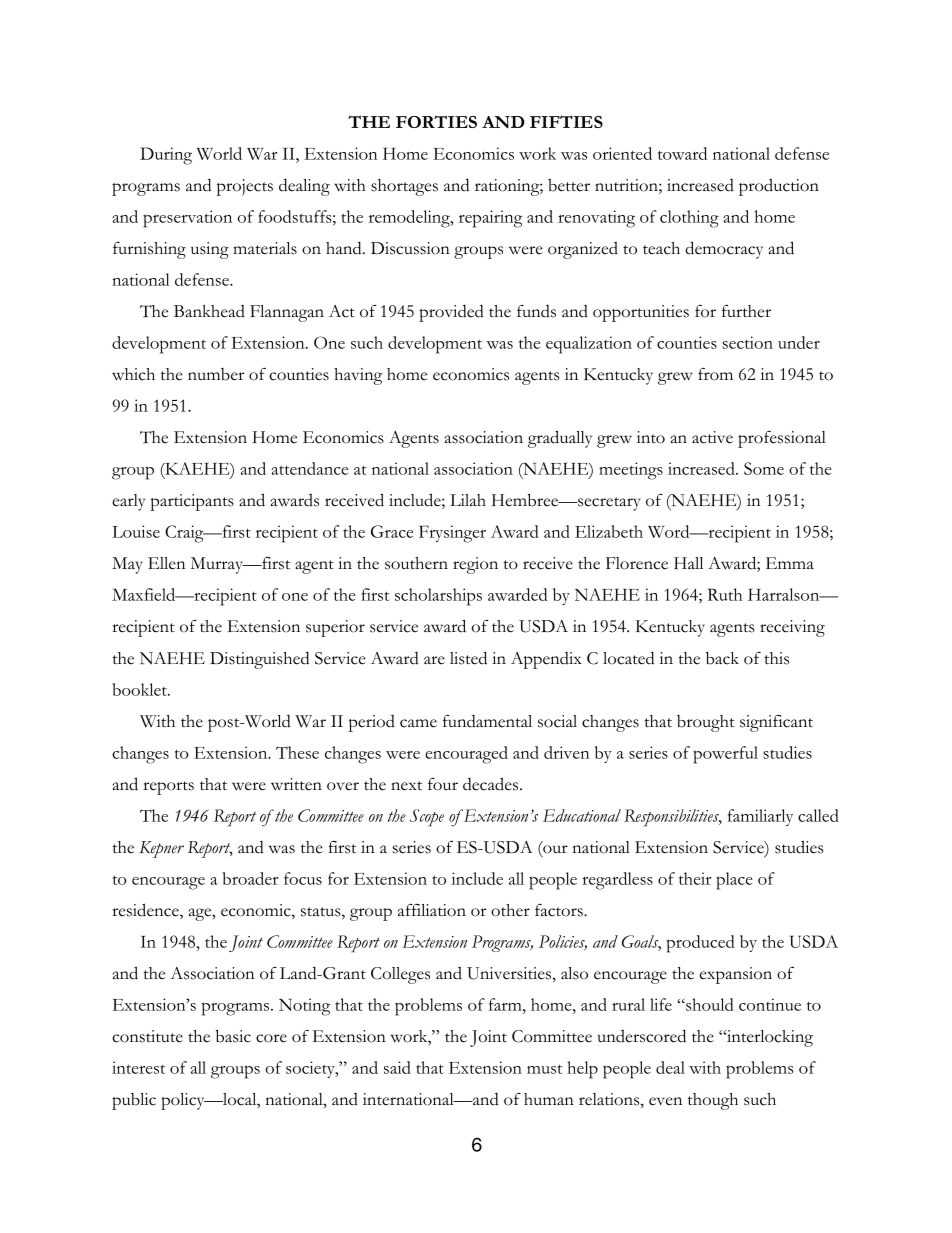 The image size is (952, 1233). I want to click on participants, so click(192, 502).
